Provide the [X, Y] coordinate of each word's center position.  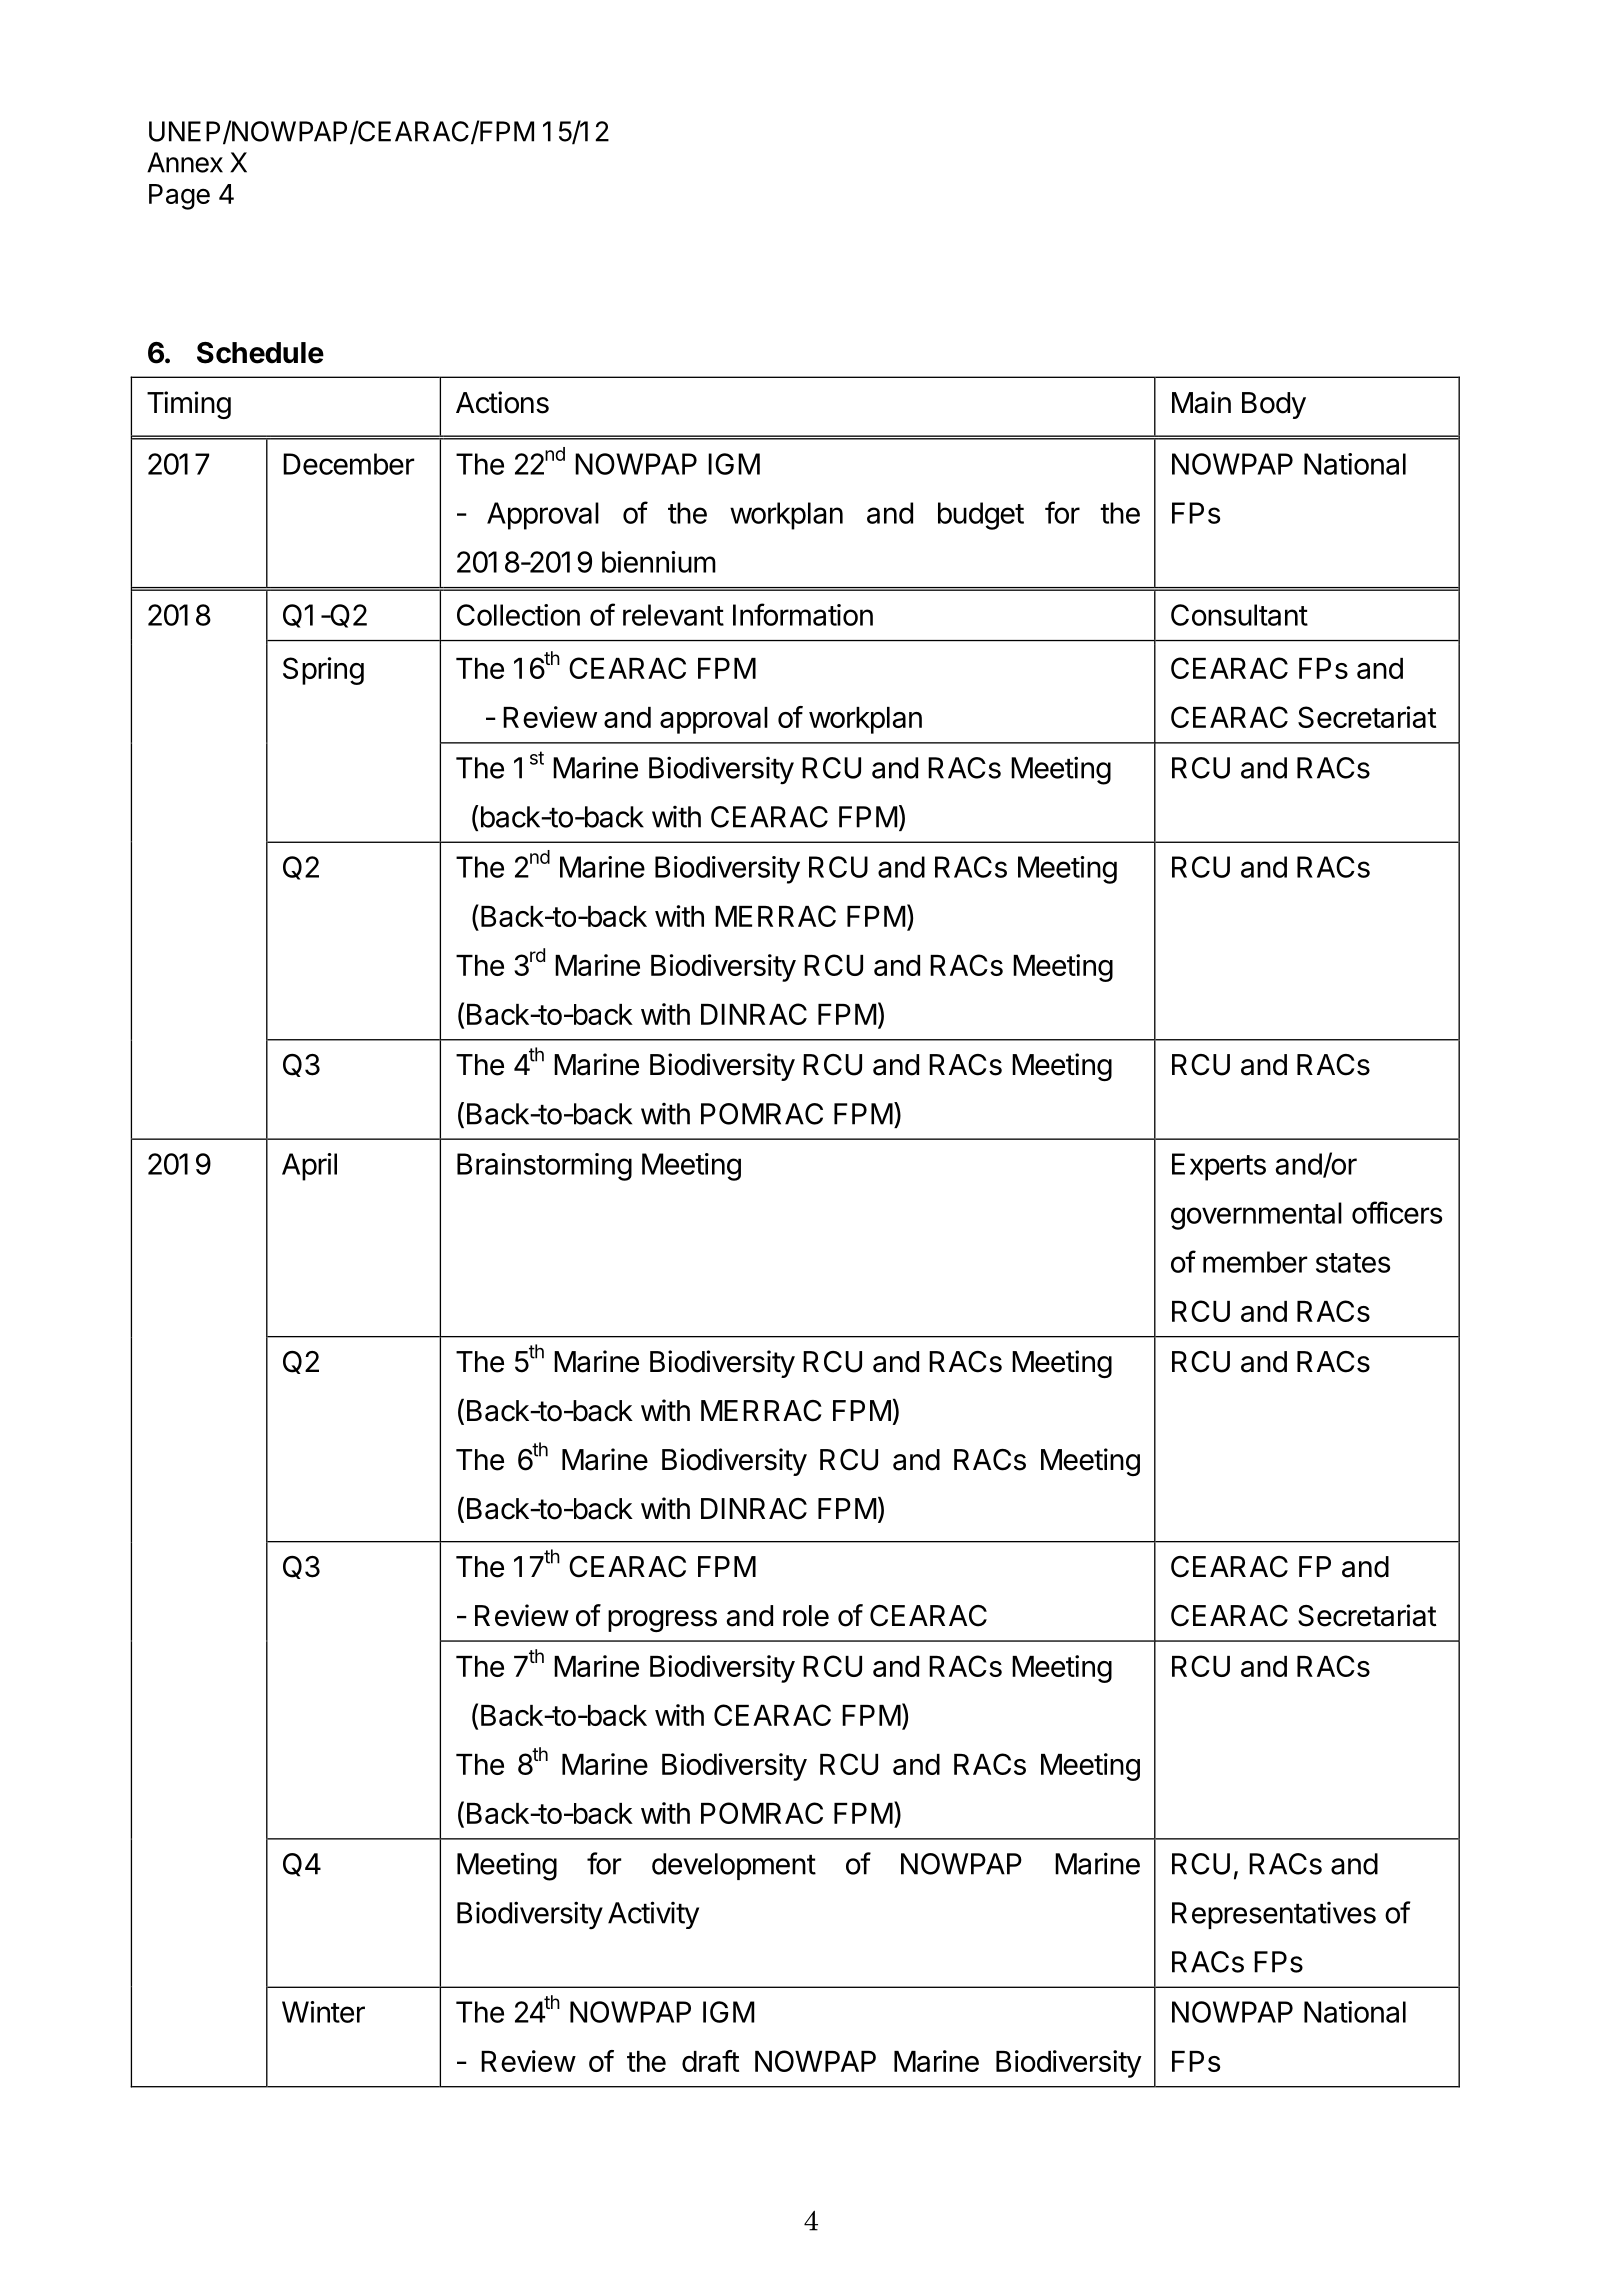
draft [710, 2061]
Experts [1219, 1167]
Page [179, 197]
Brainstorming [544, 1167]
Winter [323, 2012]
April [309, 1167]
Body [1274, 405]
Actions [502, 402]
